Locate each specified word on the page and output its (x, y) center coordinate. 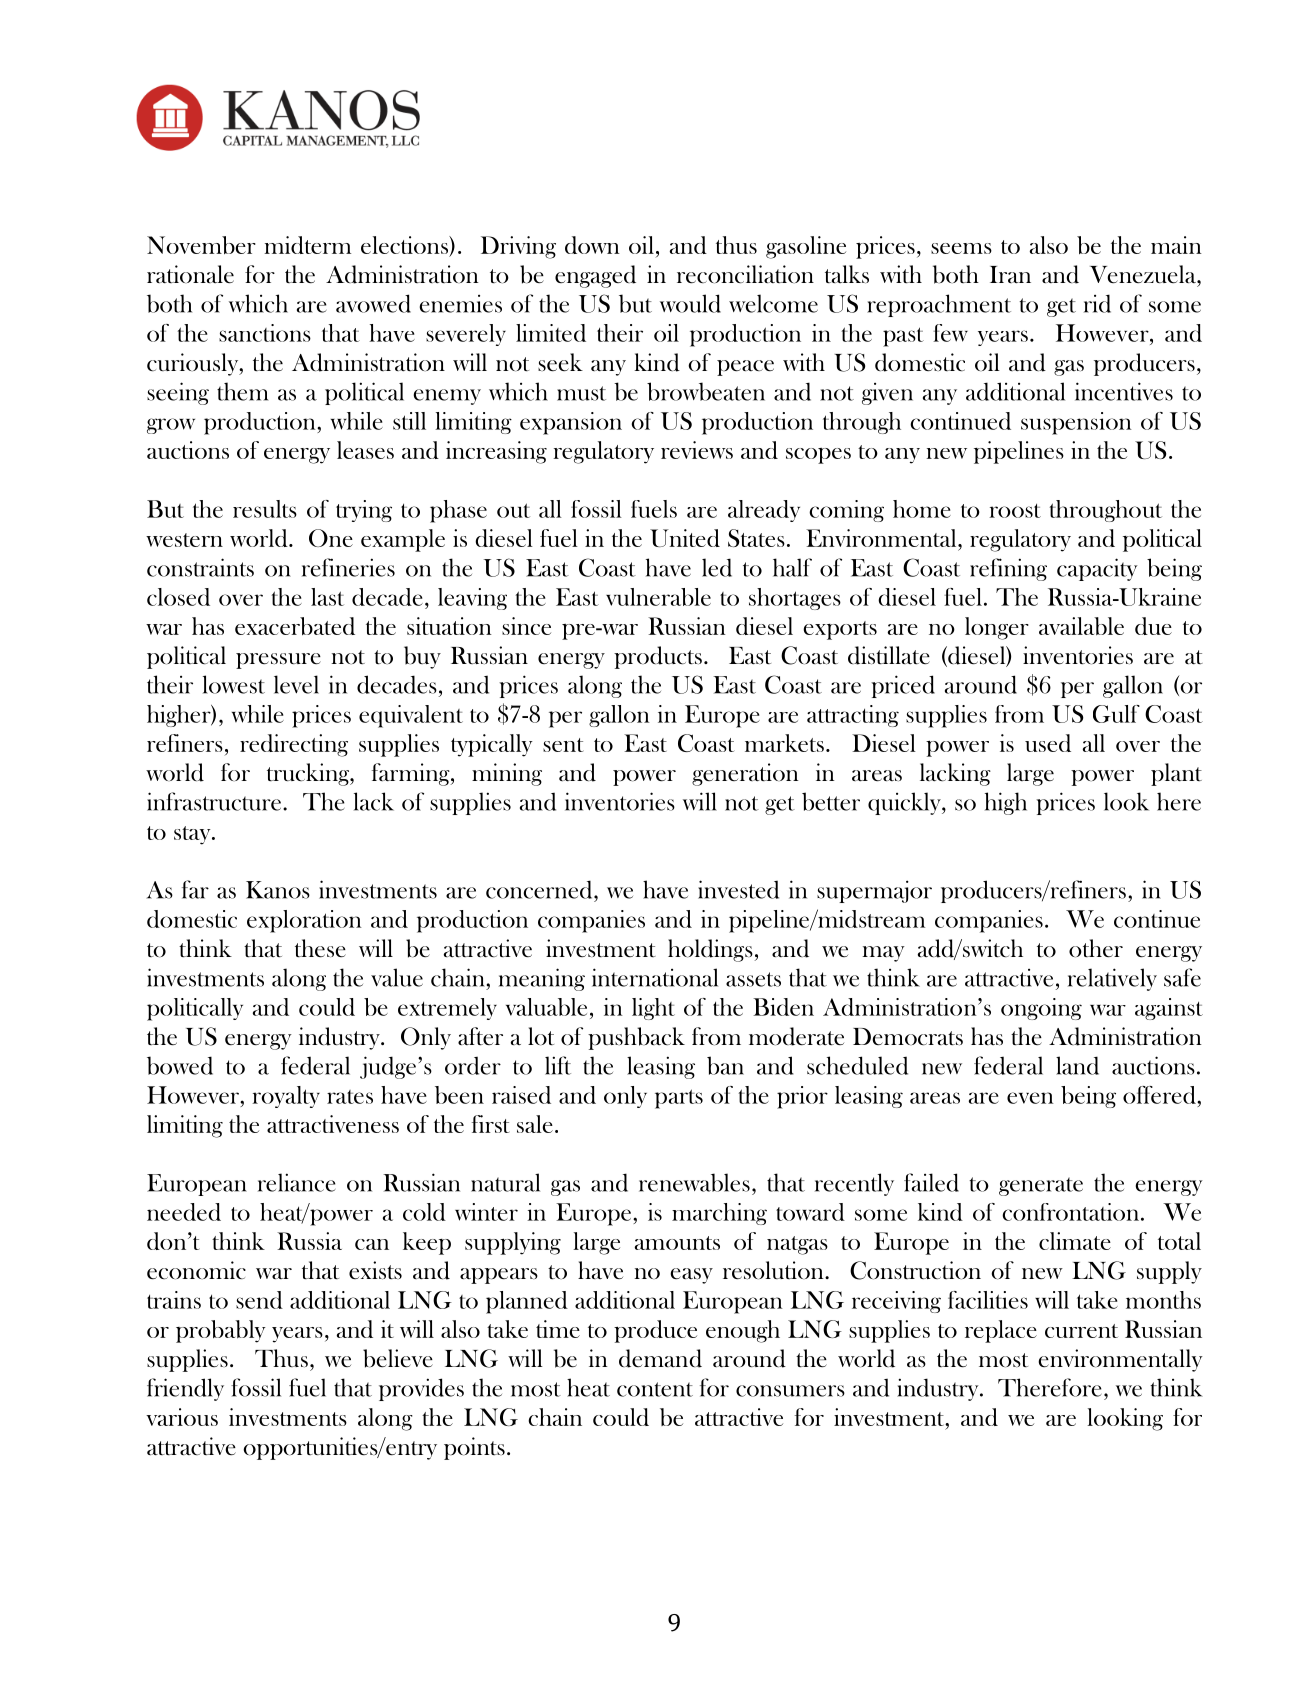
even (1030, 1098)
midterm (307, 245)
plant (1176, 774)
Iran (1010, 274)
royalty (286, 1097)
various (182, 1417)
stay (193, 835)
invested (738, 889)
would (690, 303)
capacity (1097, 569)
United (685, 538)
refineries (348, 567)
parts (679, 1099)
